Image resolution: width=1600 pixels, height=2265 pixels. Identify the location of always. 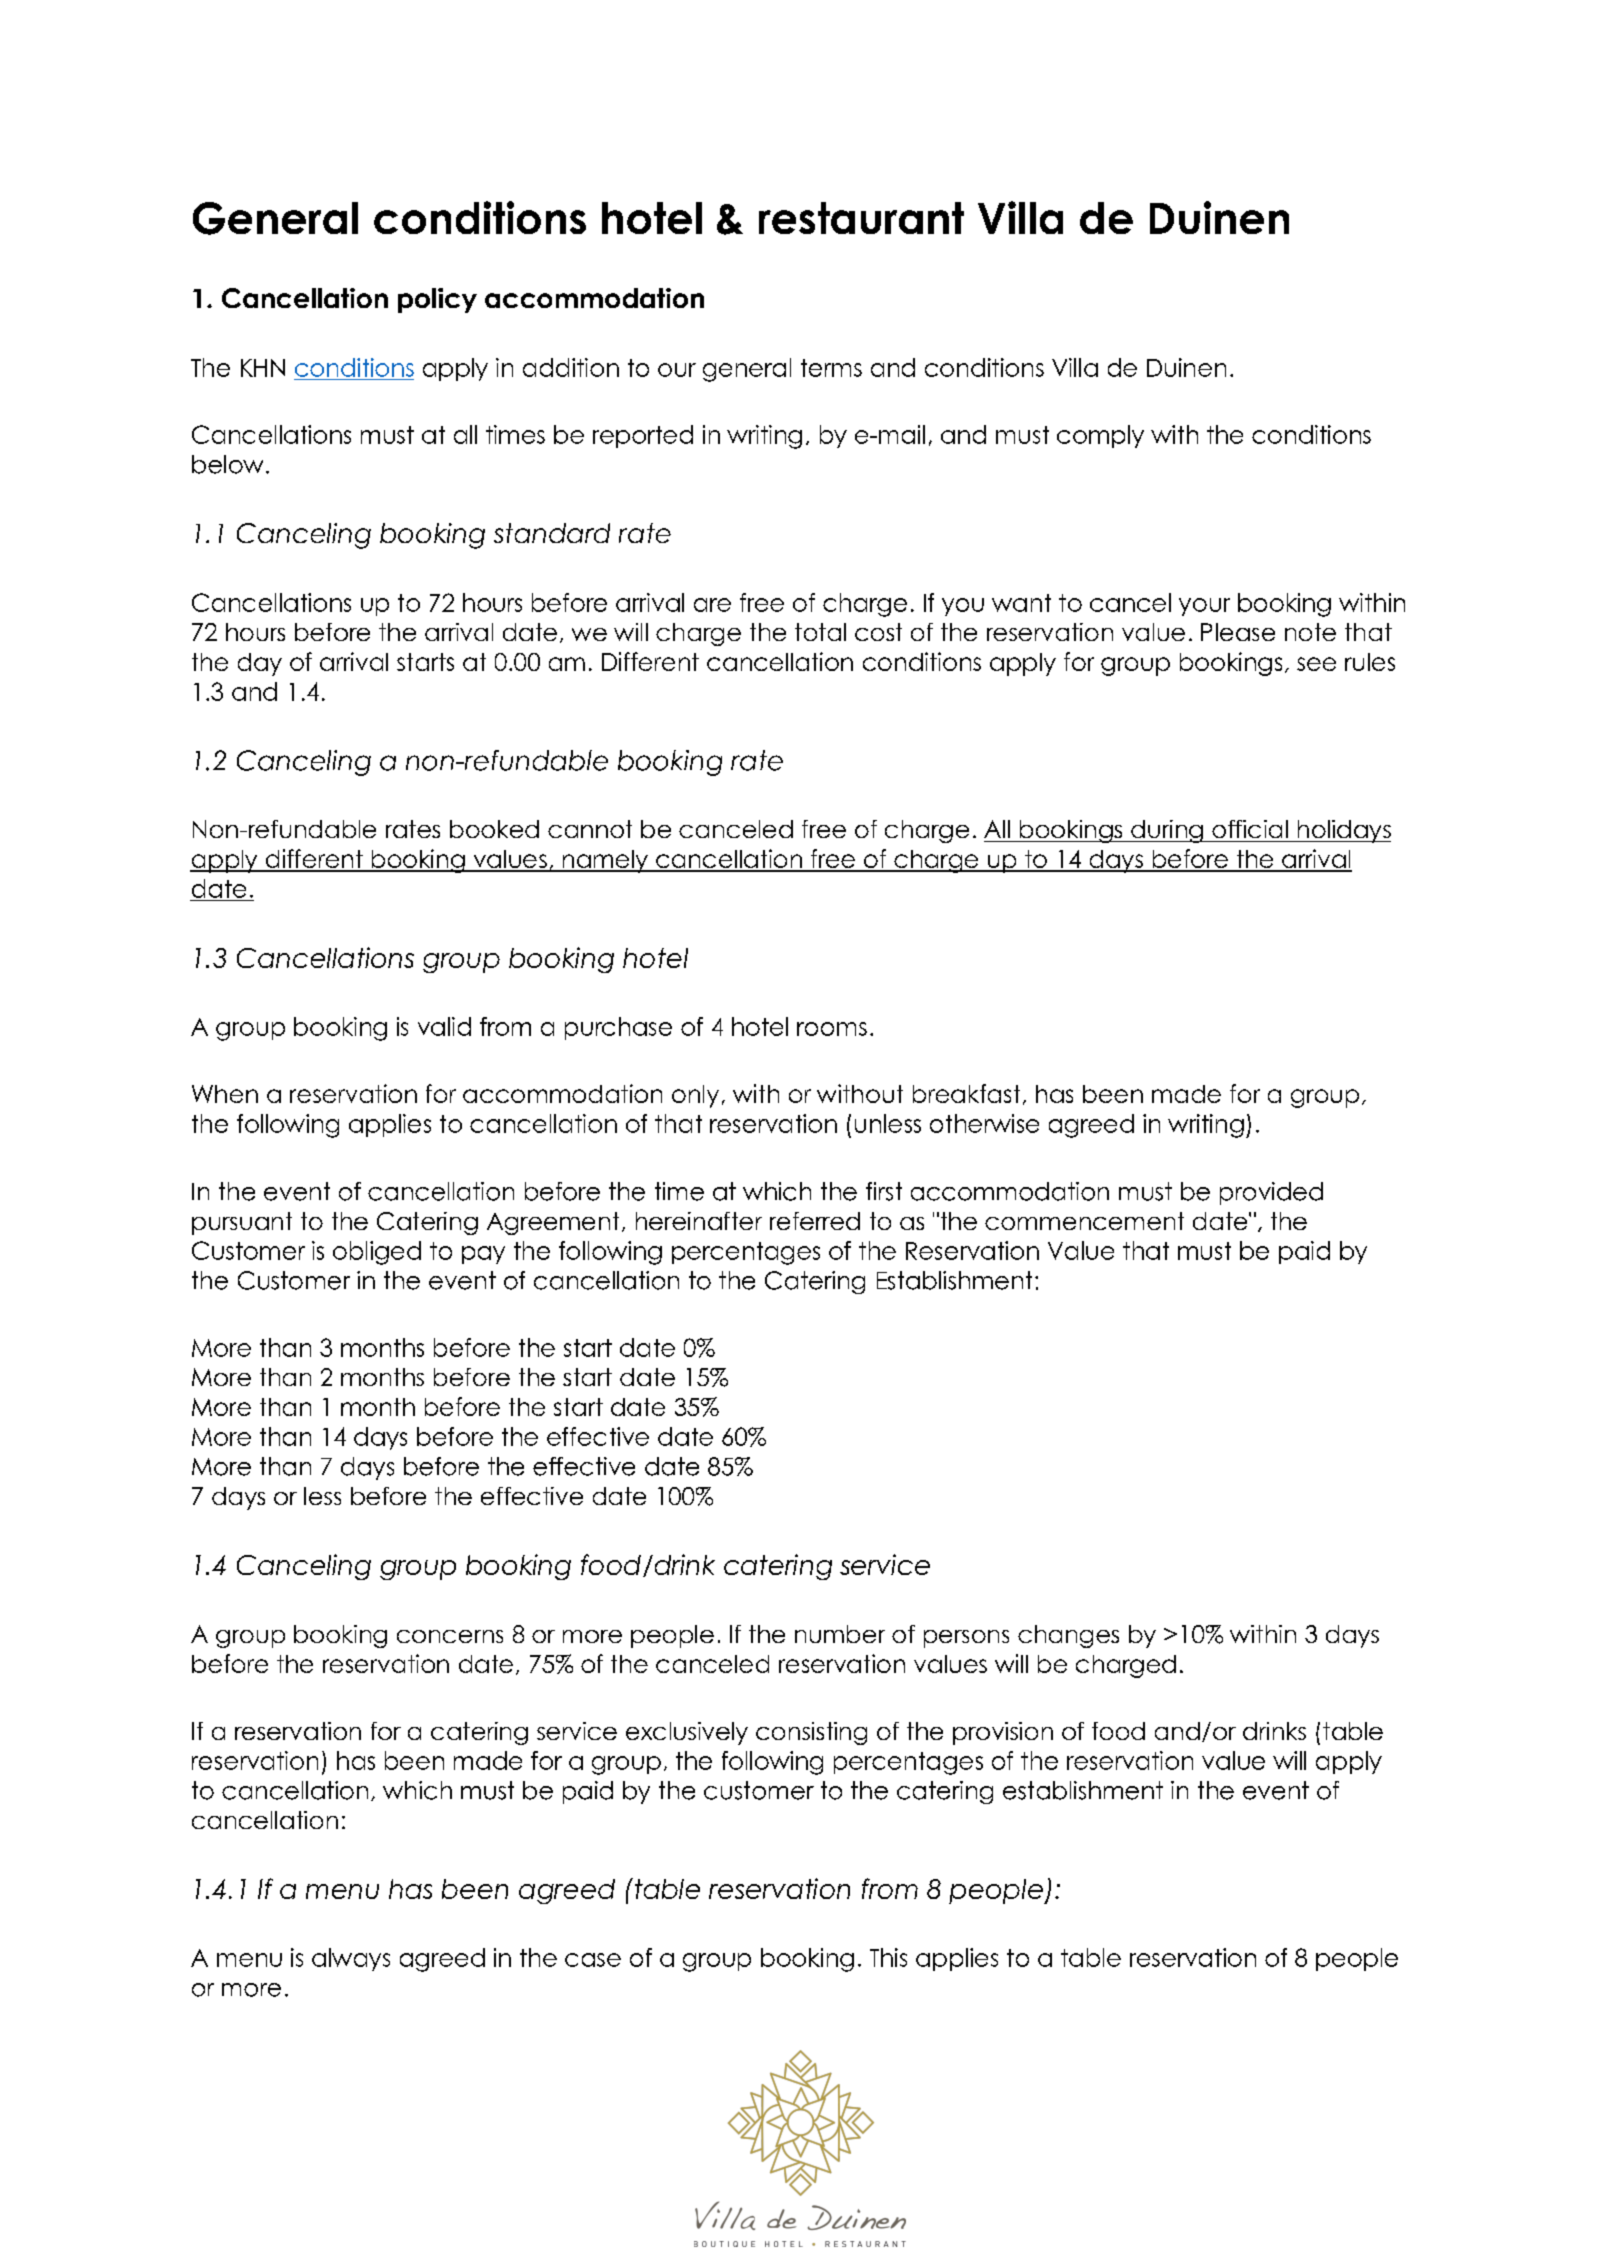
(351, 1959).
